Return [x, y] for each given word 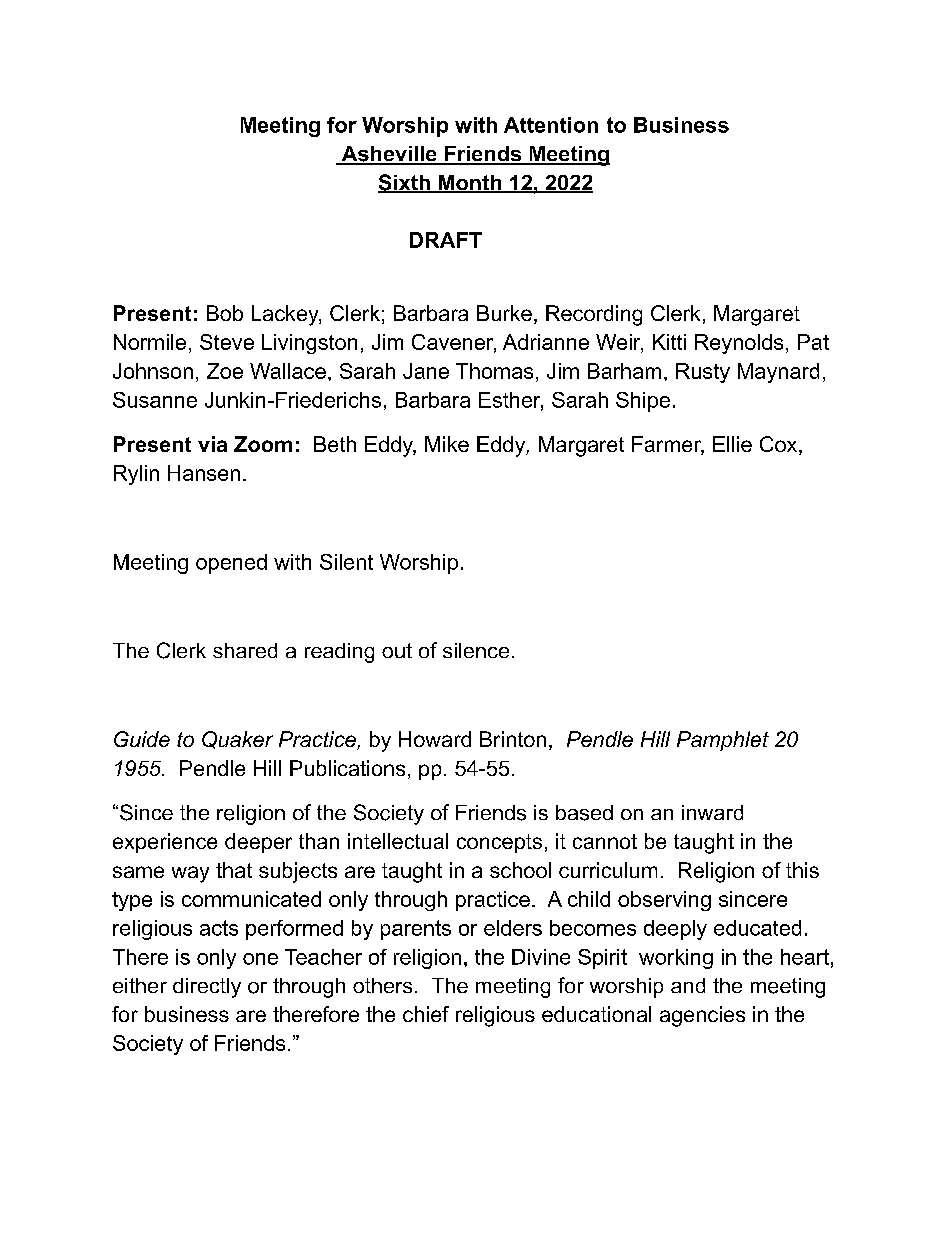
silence [476, 650]
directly [207, 988]
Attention [551, 125]
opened [231, 564]
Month [470, 184]
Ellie [732, 444]
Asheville [389, 155]
